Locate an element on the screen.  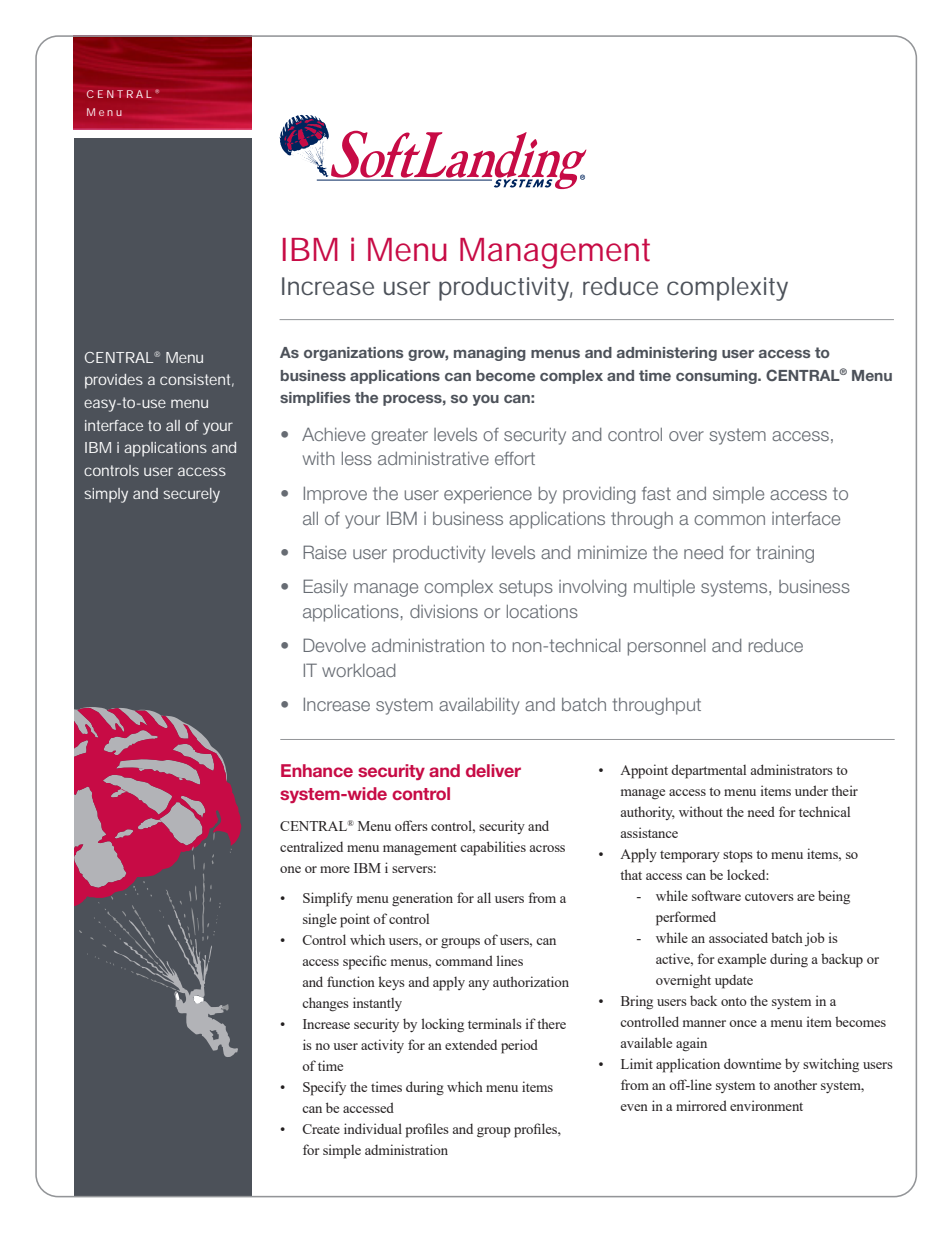
Easily is located at coordinates (325, 588).
